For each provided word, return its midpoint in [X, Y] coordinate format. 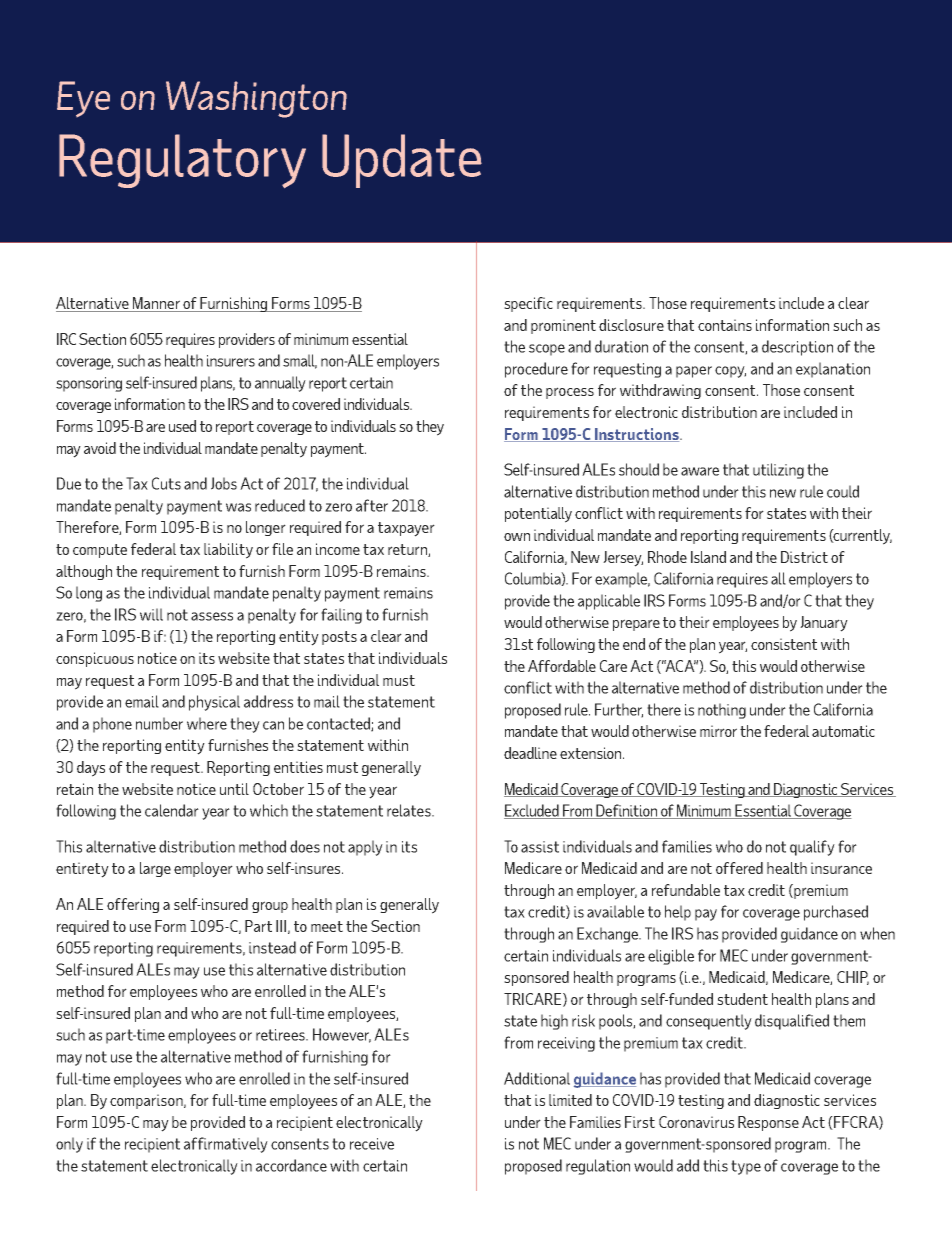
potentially [538, 515]
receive [372, 1144]
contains [725, 325]
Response [768, 1123]
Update [402, 161]
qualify [812, 848]
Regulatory [182, 161]
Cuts [166, 483]
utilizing [778, 471]
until [234, 789]
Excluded [532, 811]
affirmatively [226, 1145]
